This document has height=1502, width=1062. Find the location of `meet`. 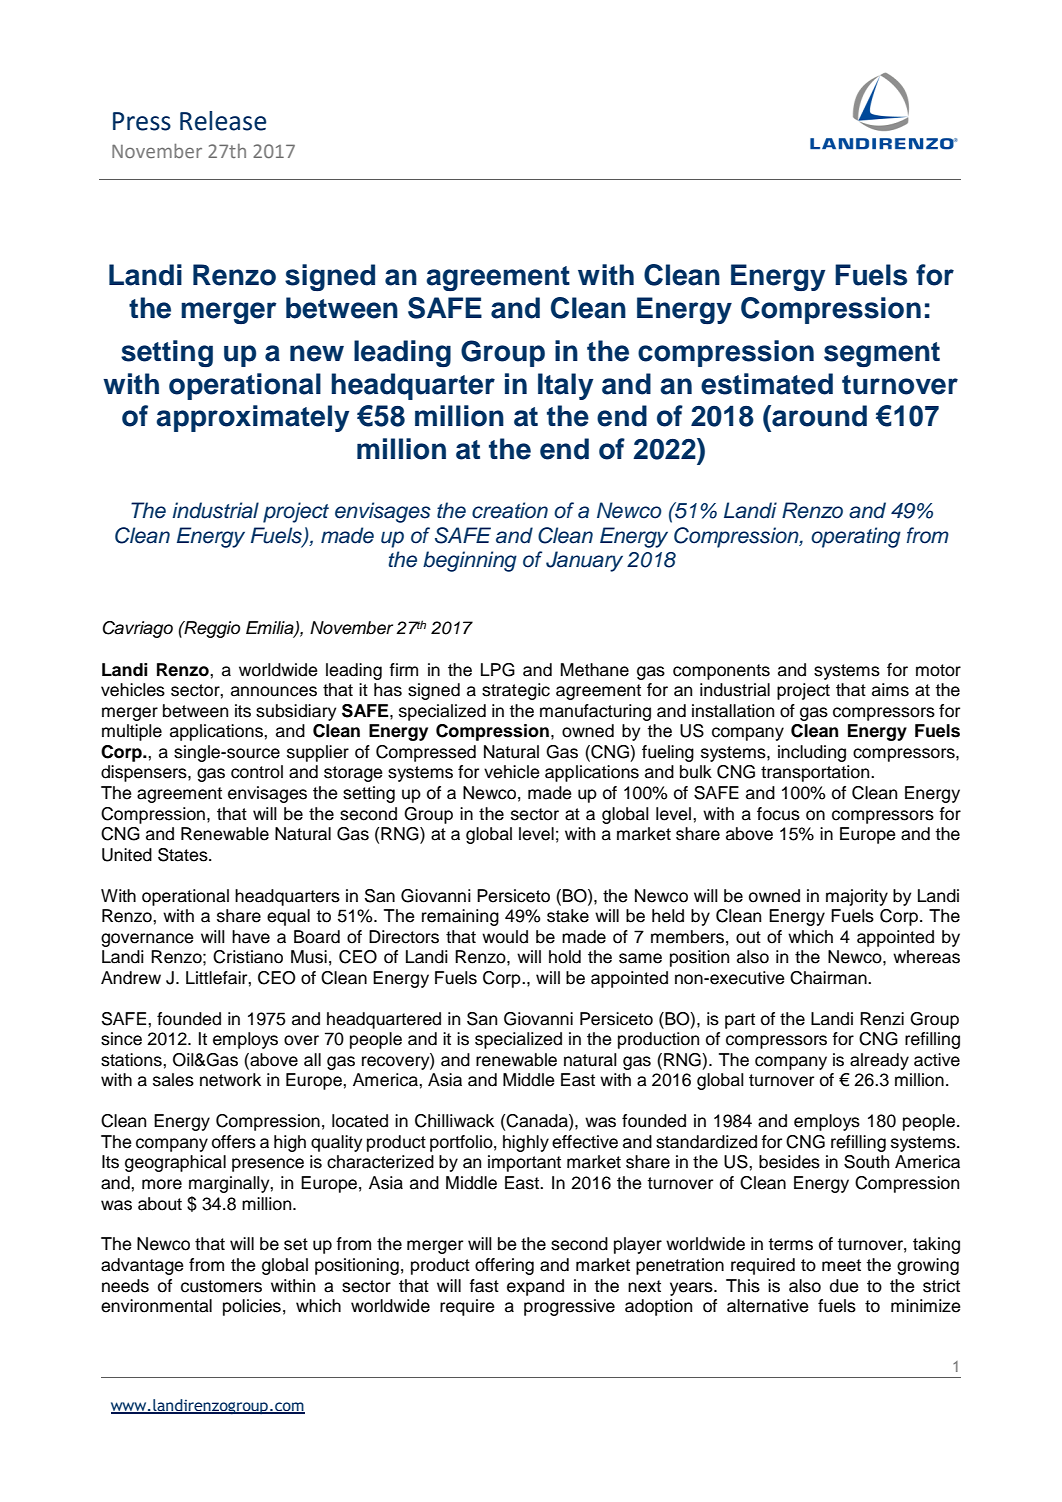

meet is located at coordinates (841, 1265).
